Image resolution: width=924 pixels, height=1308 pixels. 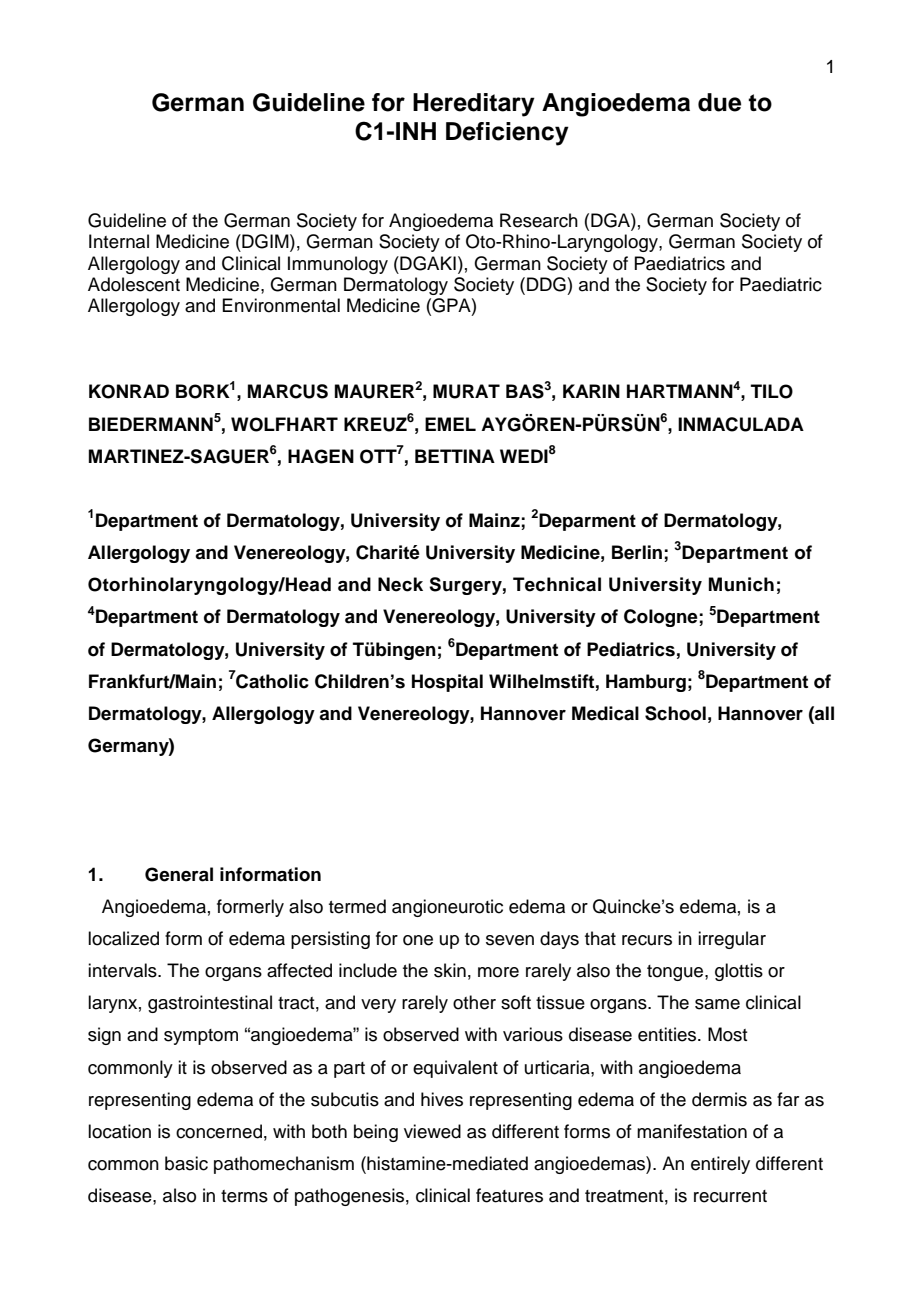 I want to click on Hereditary, so click(x=474, y=105).
